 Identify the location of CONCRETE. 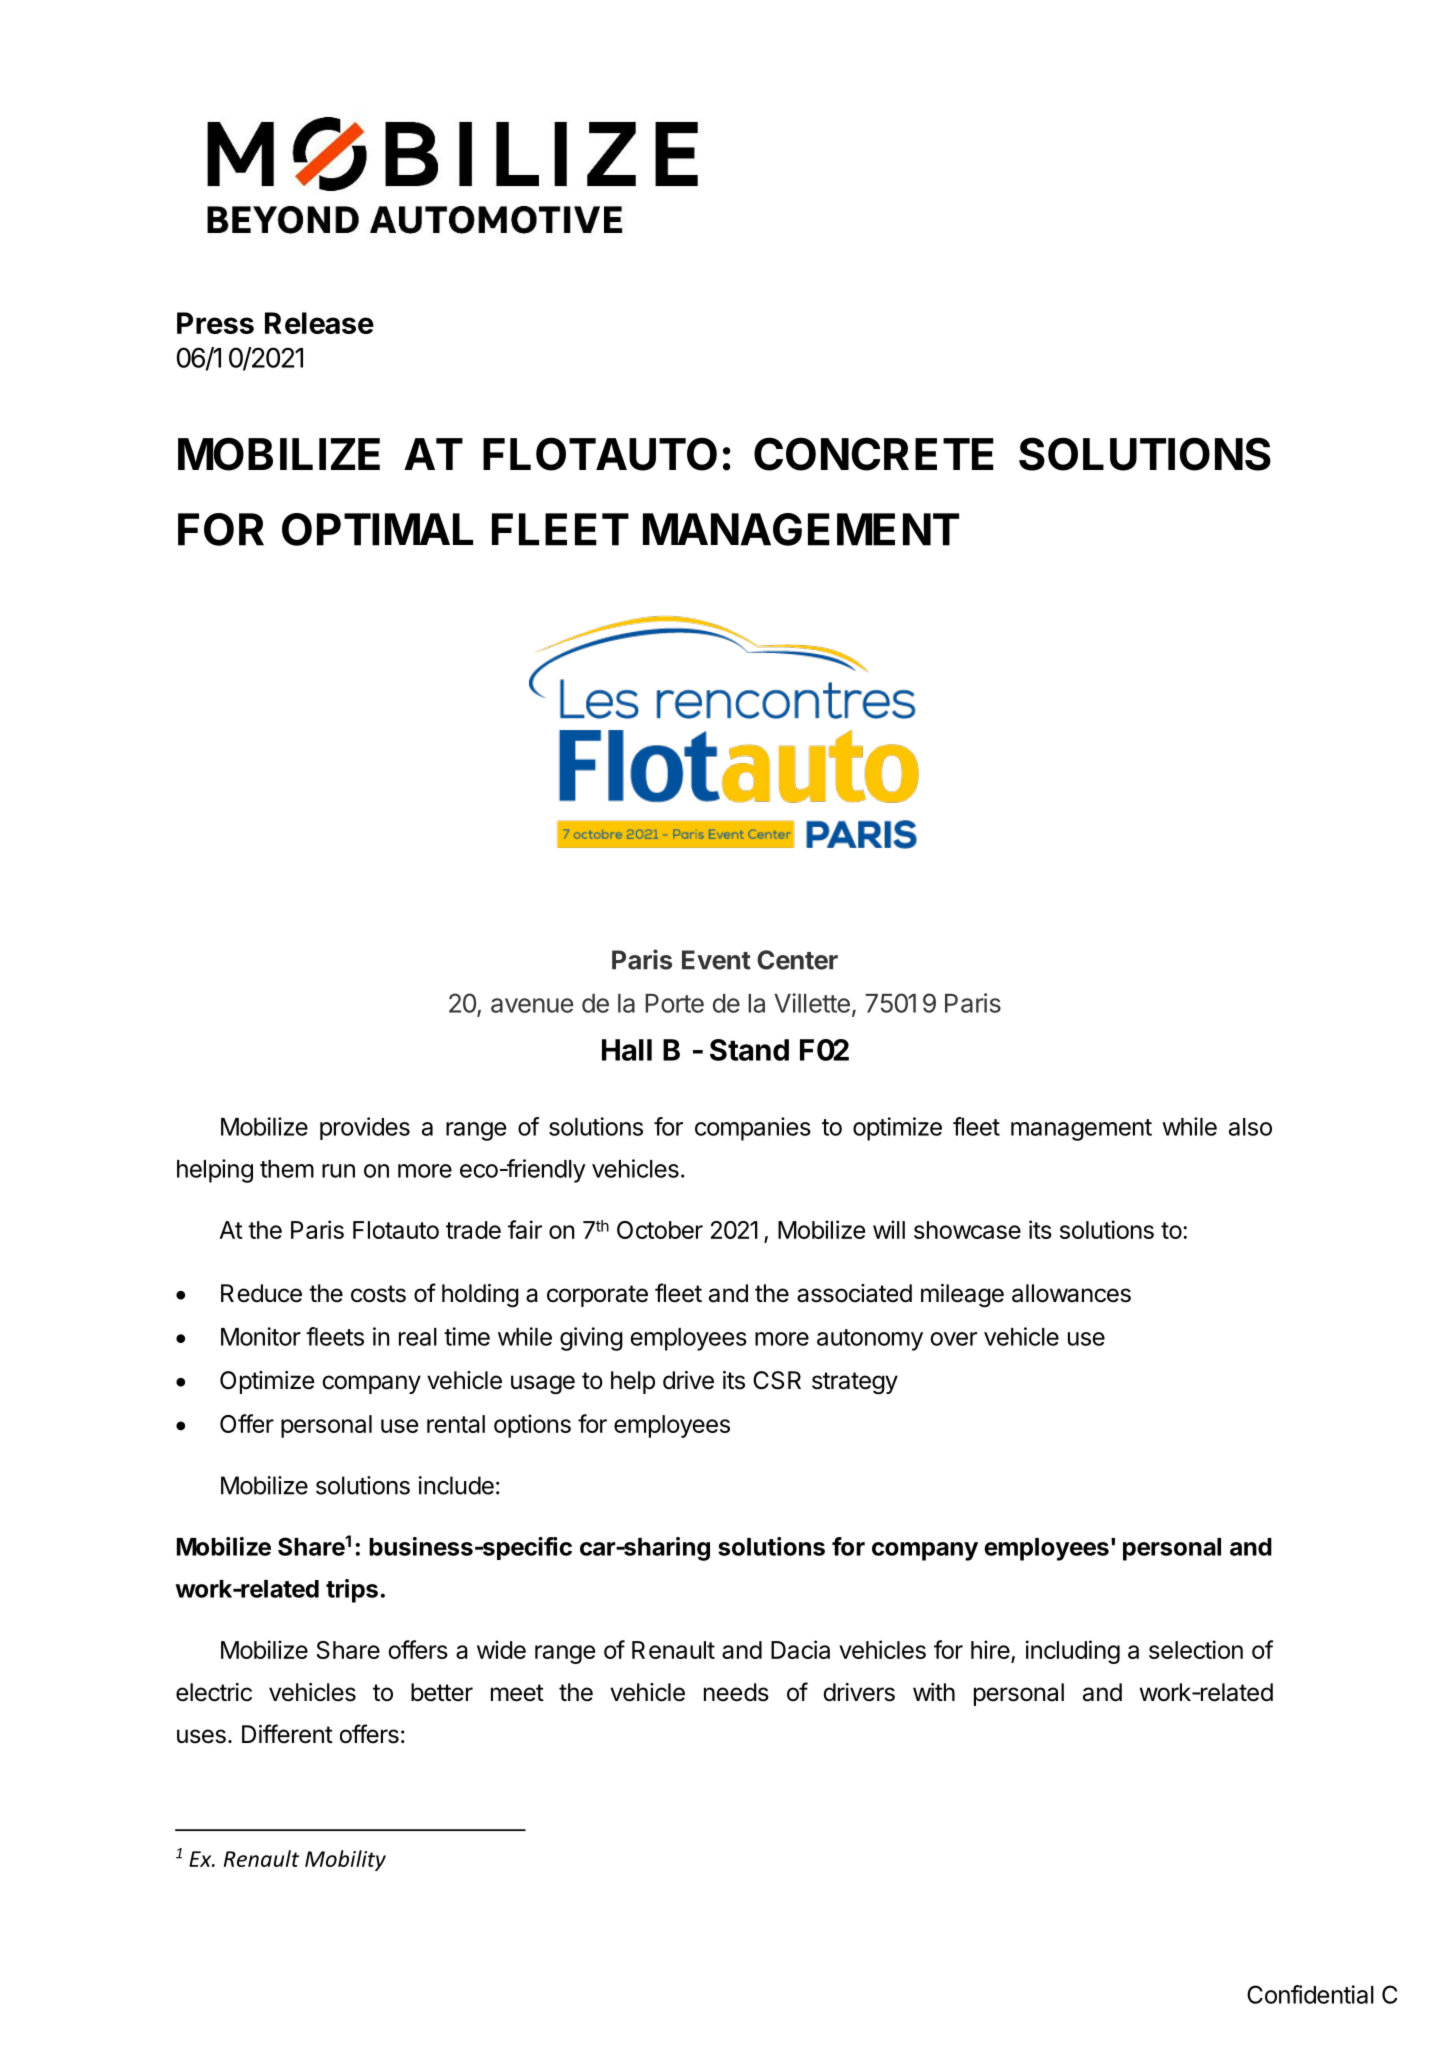
(874, 454).
